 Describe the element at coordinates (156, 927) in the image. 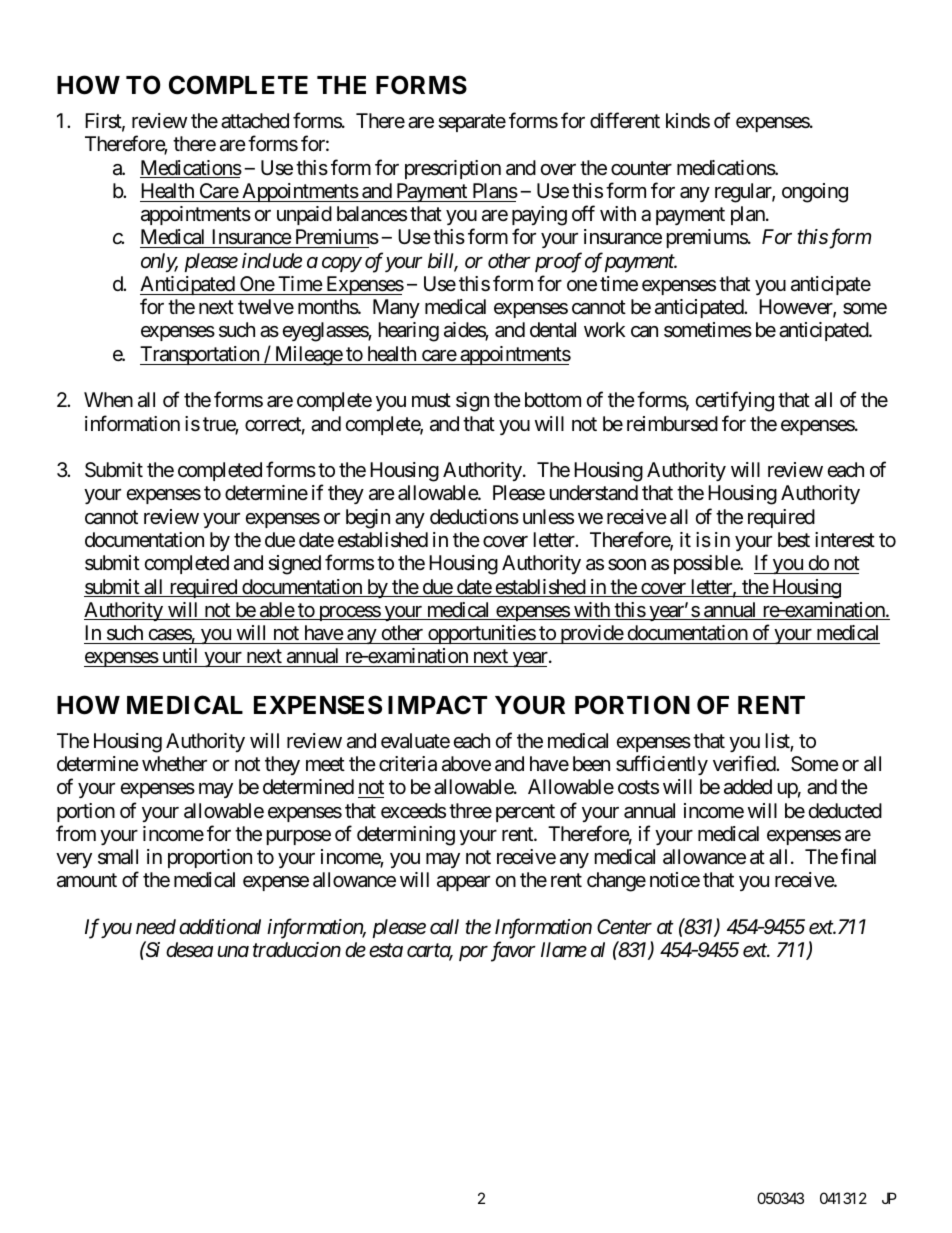

I see `need` at that location.
